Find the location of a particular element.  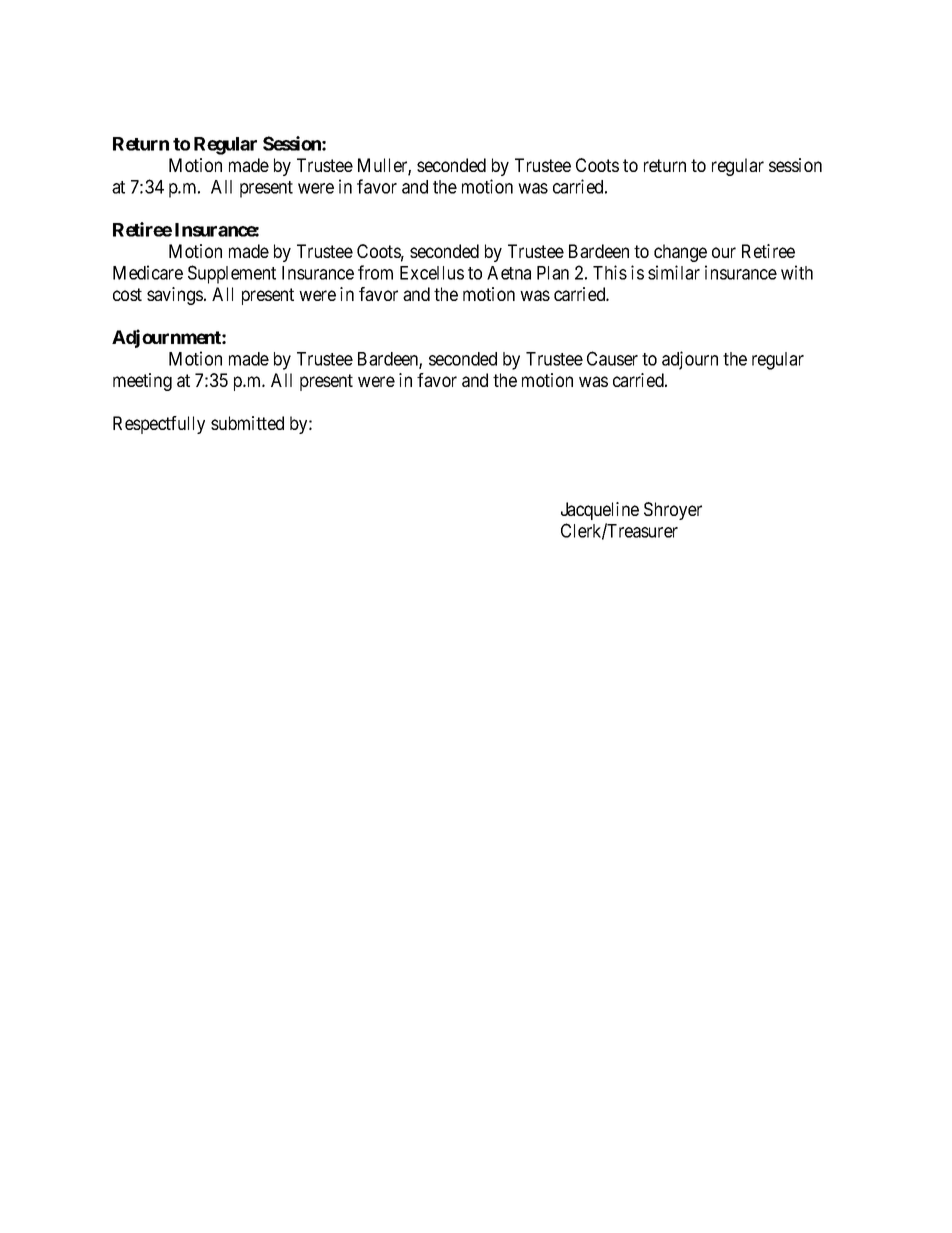

cost is located at coordinates (127, 294).
